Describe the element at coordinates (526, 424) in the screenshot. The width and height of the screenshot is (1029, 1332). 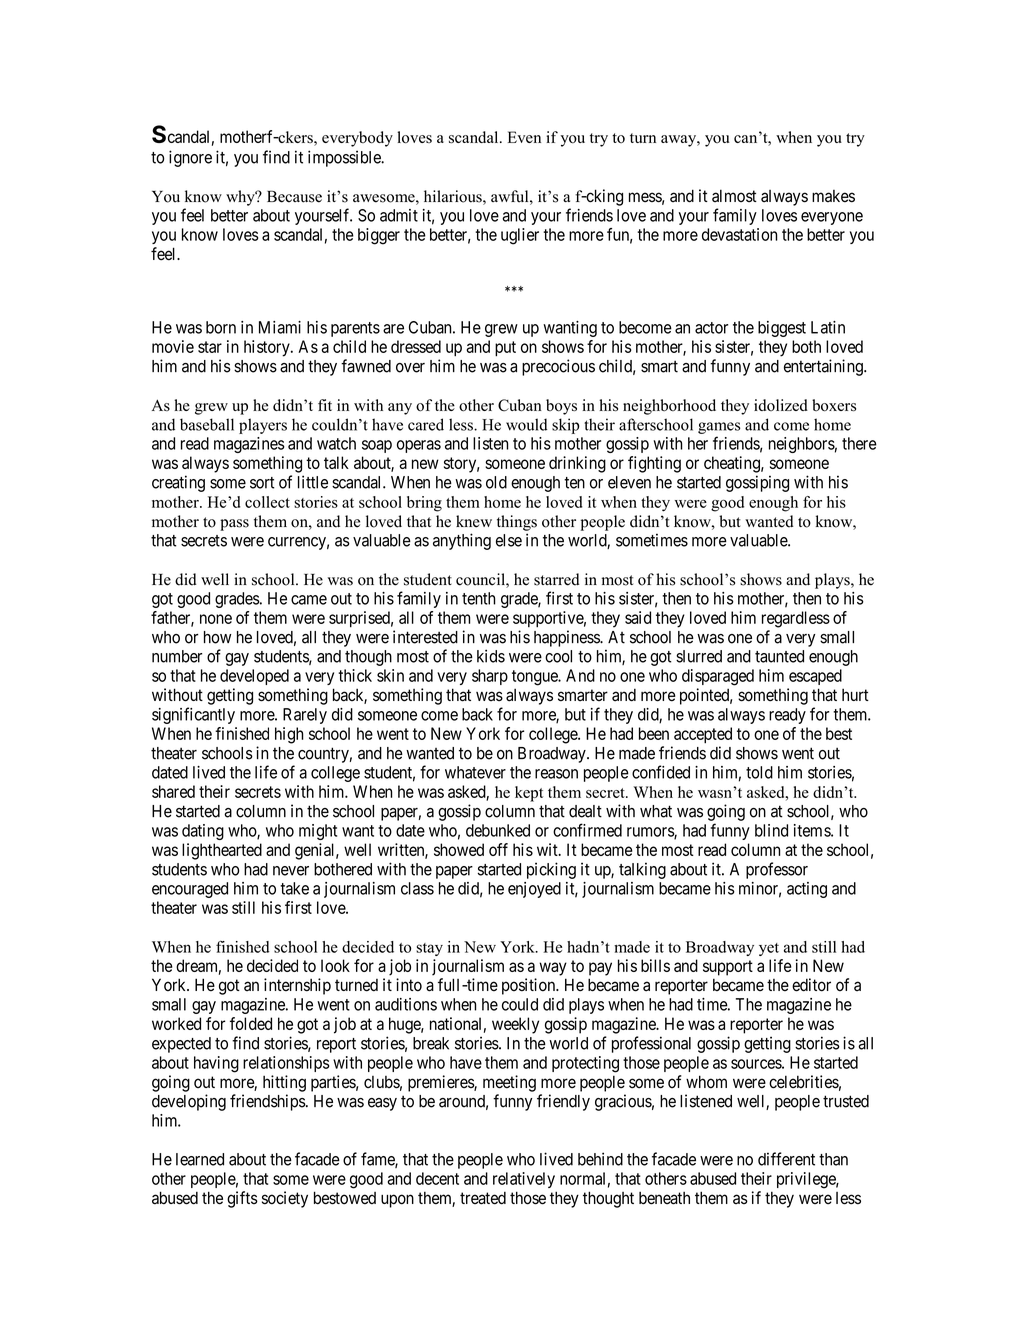
I see `would` at that location.
